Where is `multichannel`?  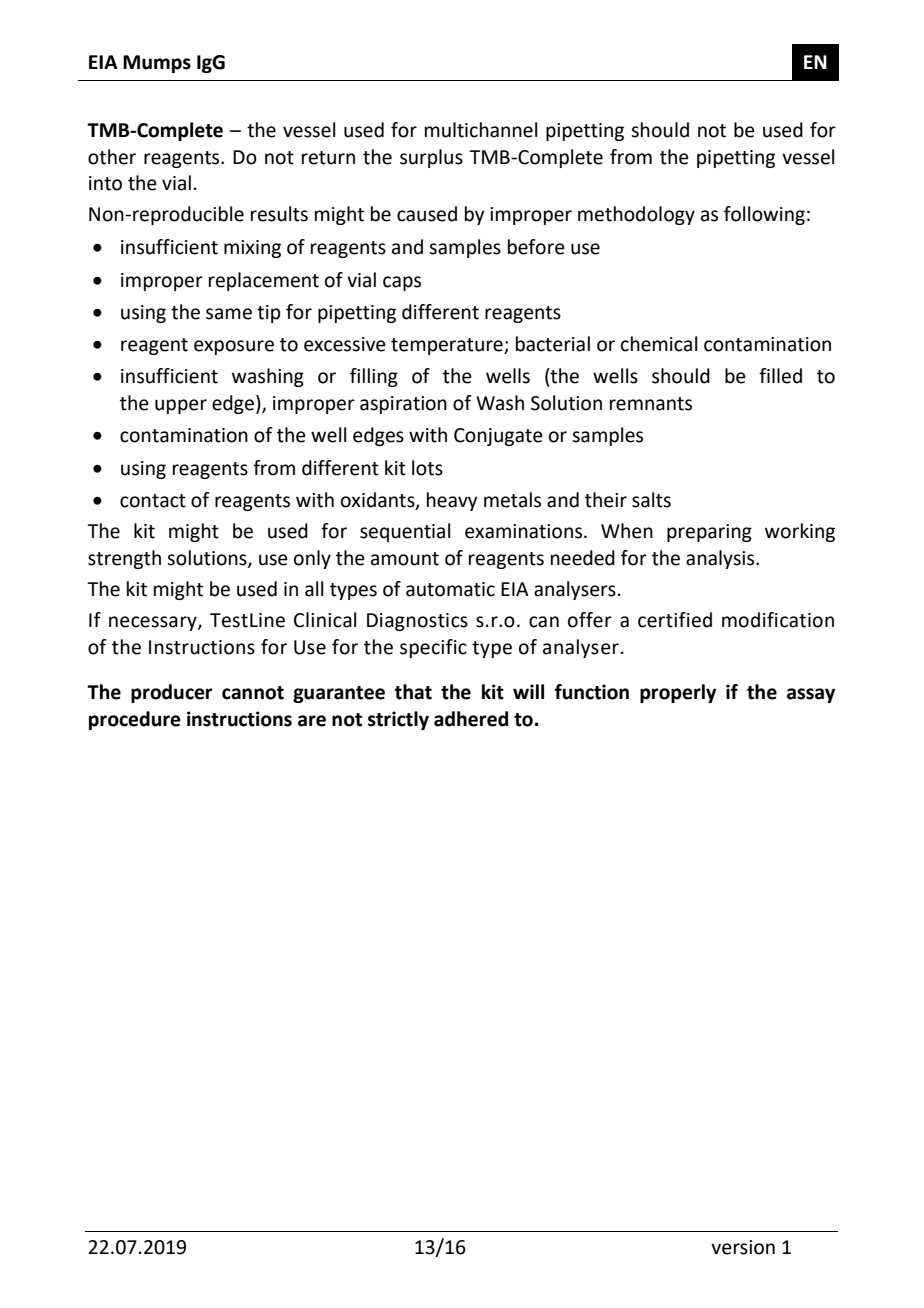
multichannel is located at coordinates (481, 130).
